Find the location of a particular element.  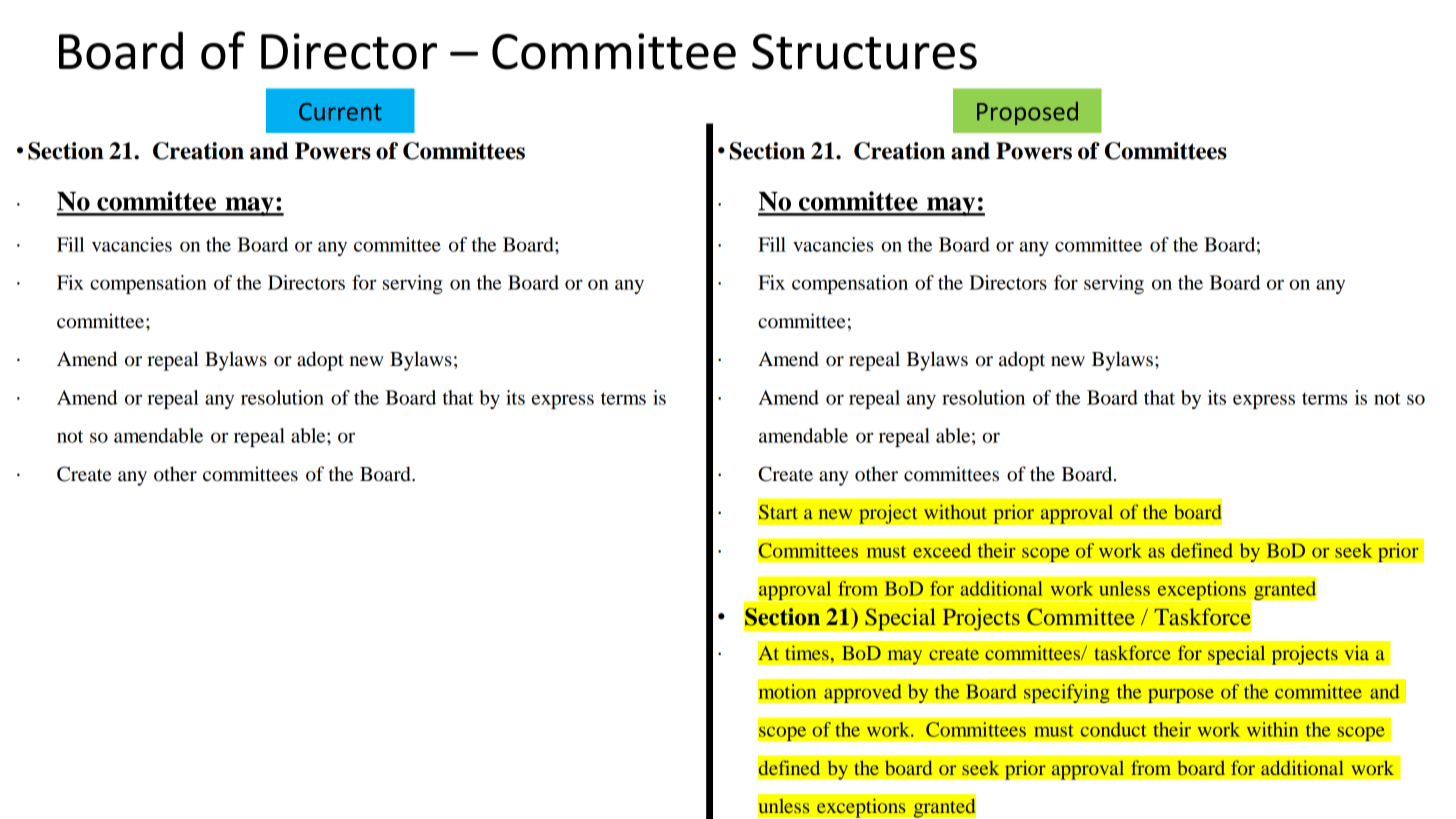

Structures is located at coordinates (864, 52).
